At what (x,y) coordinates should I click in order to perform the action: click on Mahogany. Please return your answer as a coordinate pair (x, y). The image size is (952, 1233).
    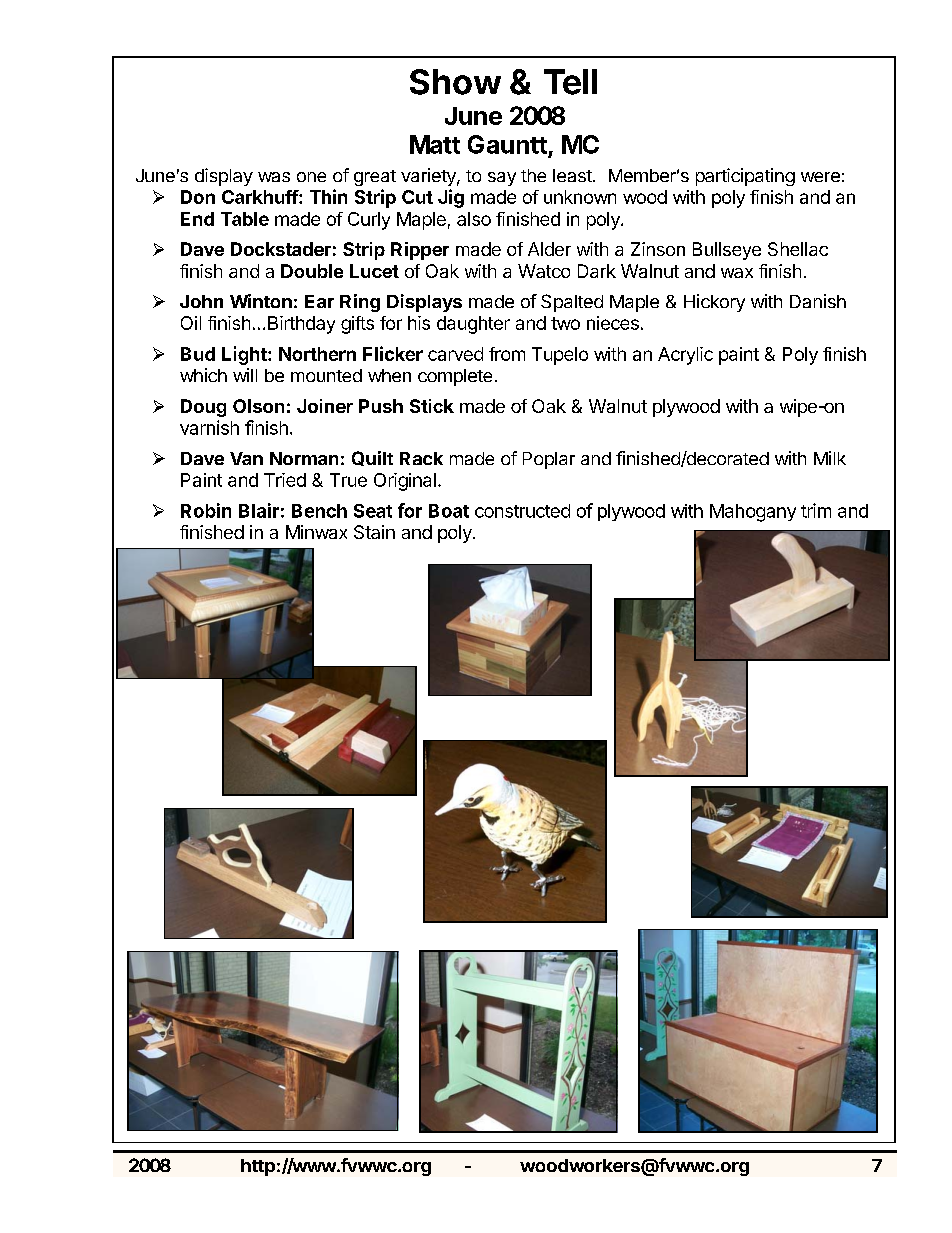
    Looking at the image, I should click on (753, 513).
